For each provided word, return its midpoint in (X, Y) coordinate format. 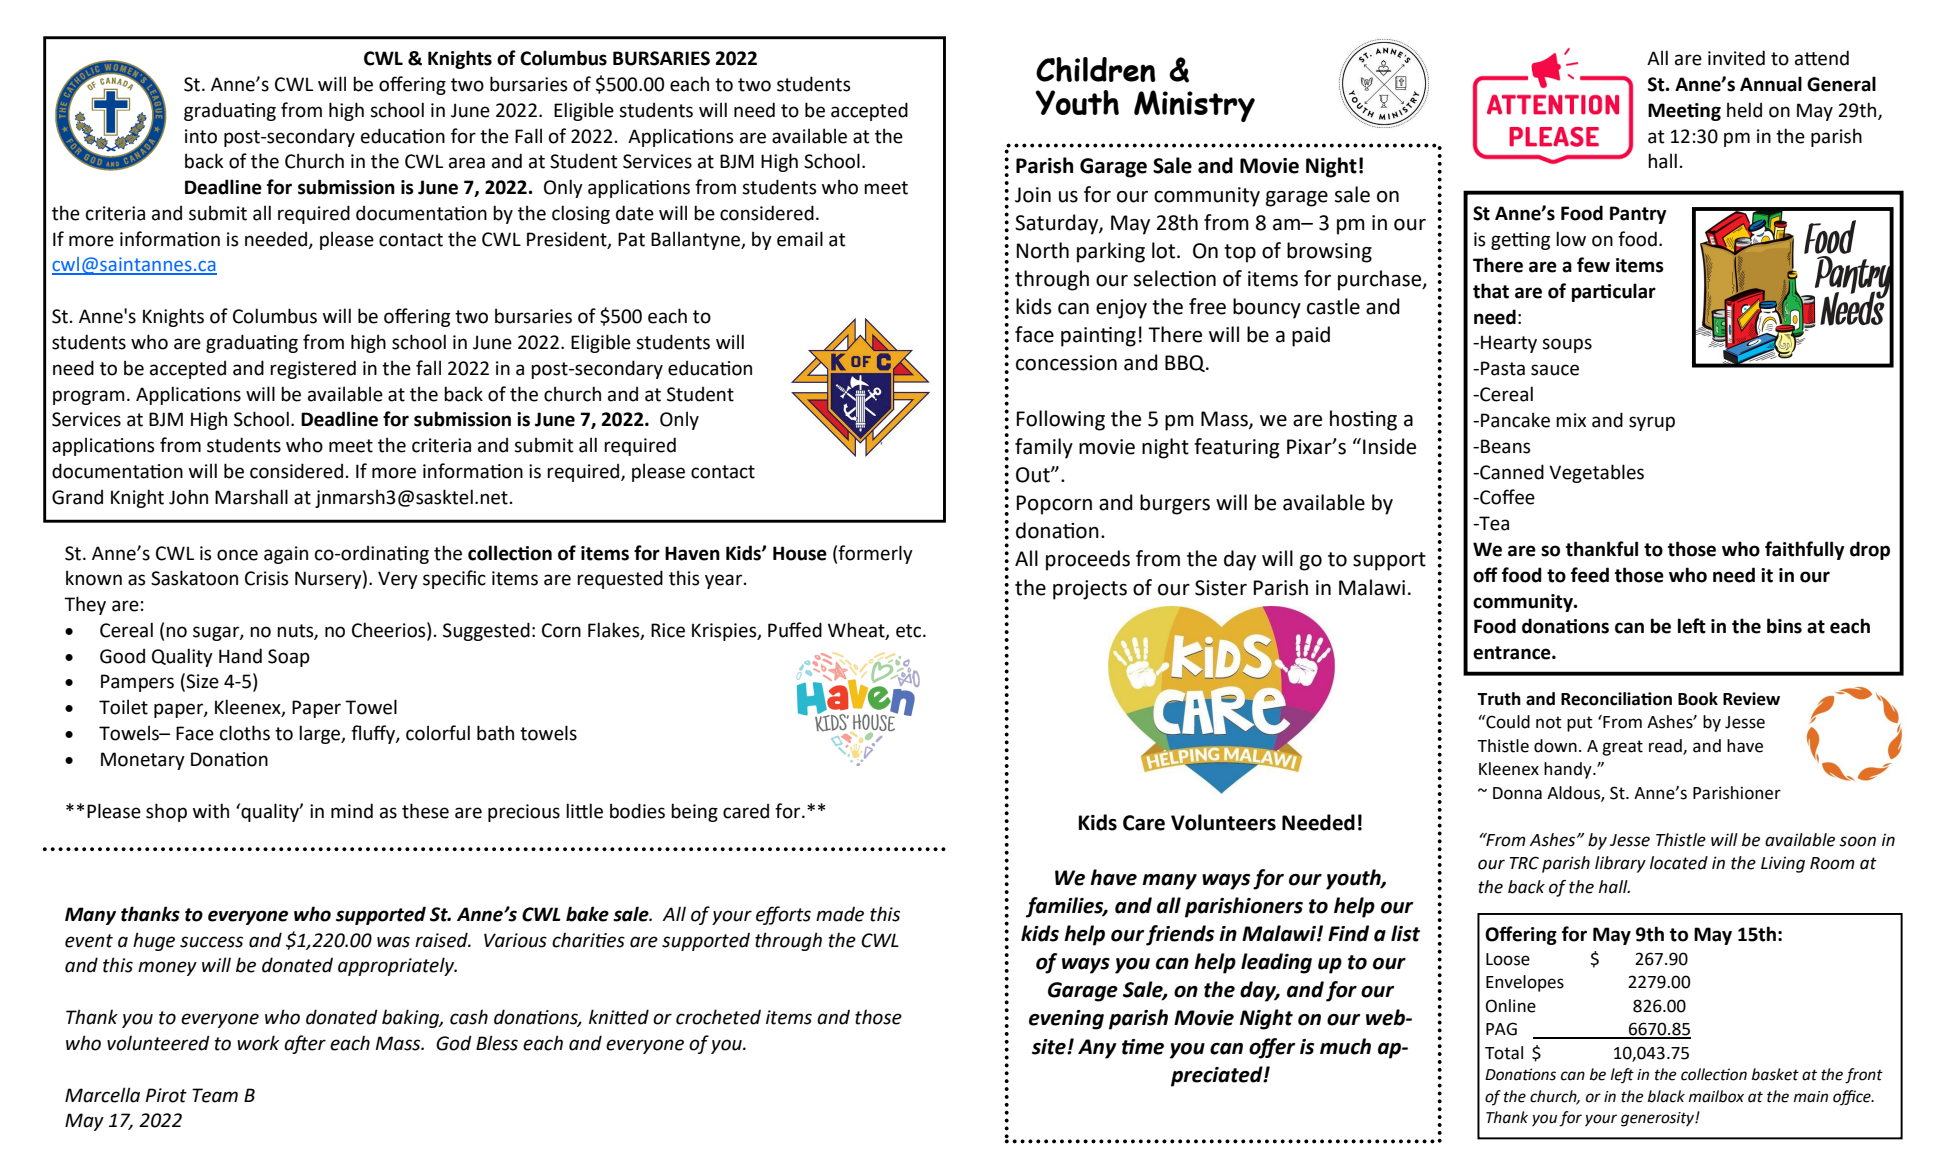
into (201, 136)
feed (1590, 575)
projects (1090, 590)
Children (1096, 69)
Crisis (267, 578)
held (1744, 110)
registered (313, 369)
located (1679, 863)
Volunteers (1223, 822)
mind (352, 811)
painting (1098, 337)
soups (1567, 345)
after (305, 1044)
